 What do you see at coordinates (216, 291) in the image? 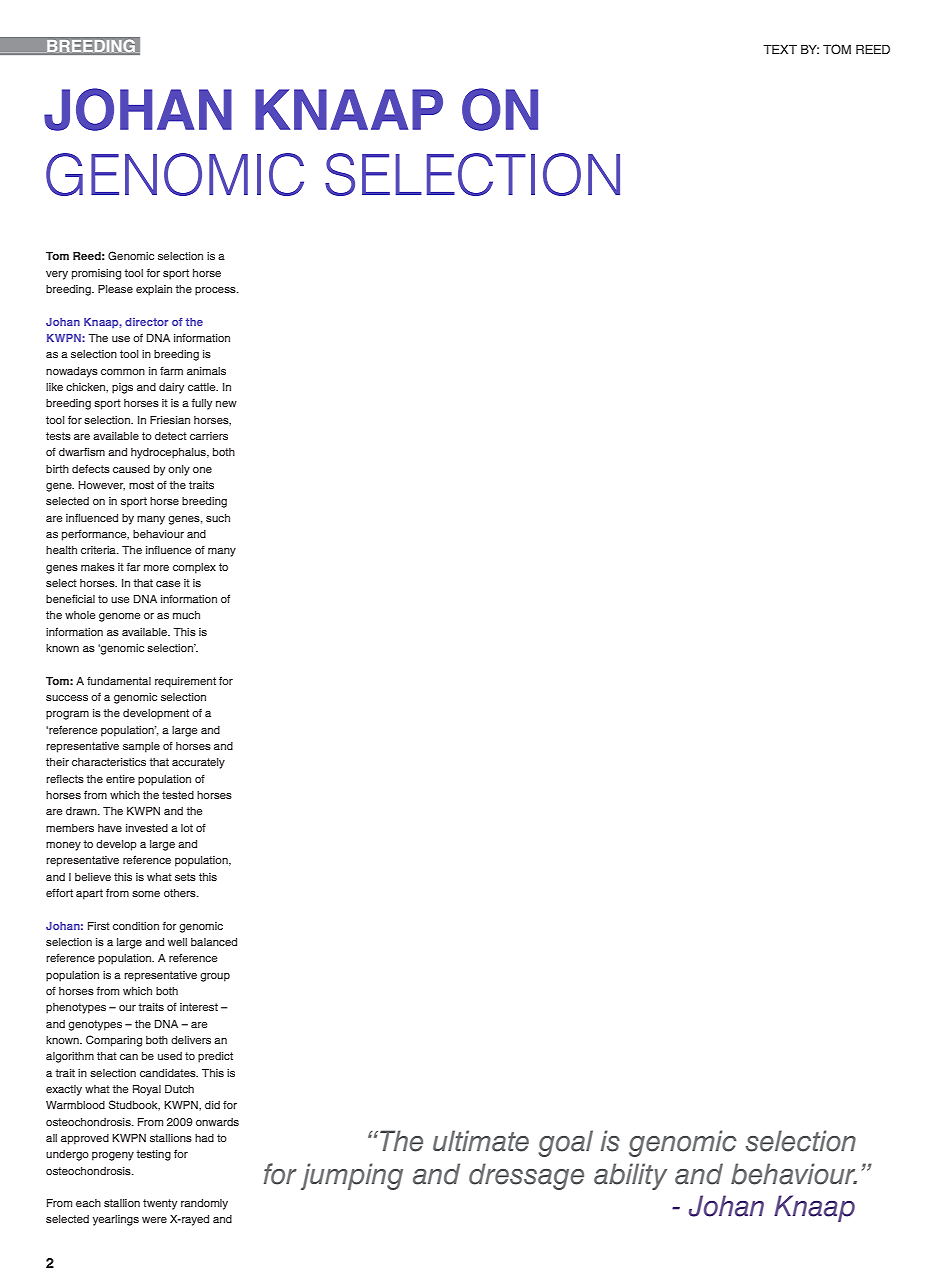
I see `process` at bounding box center [216, 291].
